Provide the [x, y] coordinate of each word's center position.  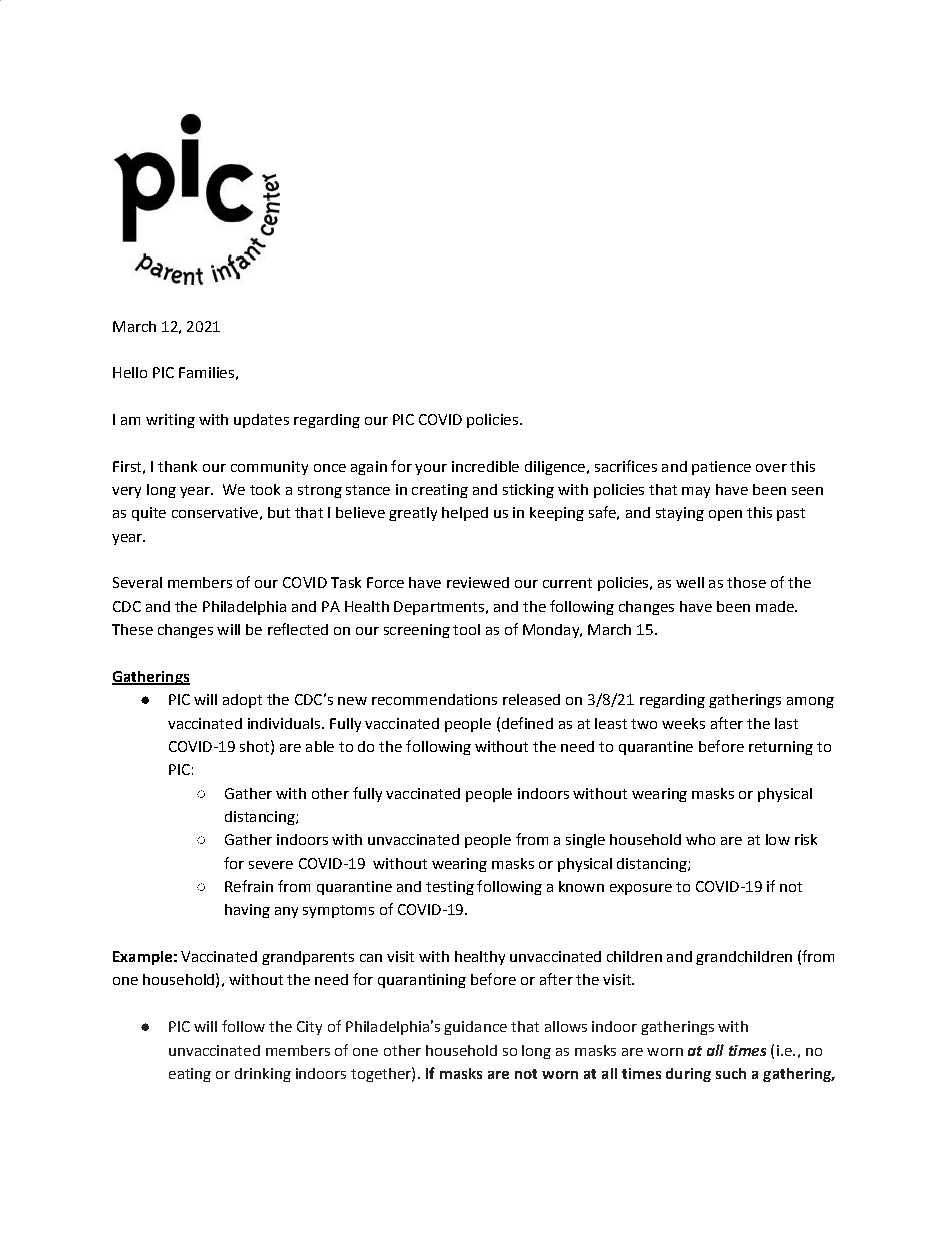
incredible [485, 466]
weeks [683, 723]
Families [206, 372]
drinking [263, 1075]
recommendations [434, 699]
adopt [242, 701]
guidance [475, 1028]
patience [721, 468]
